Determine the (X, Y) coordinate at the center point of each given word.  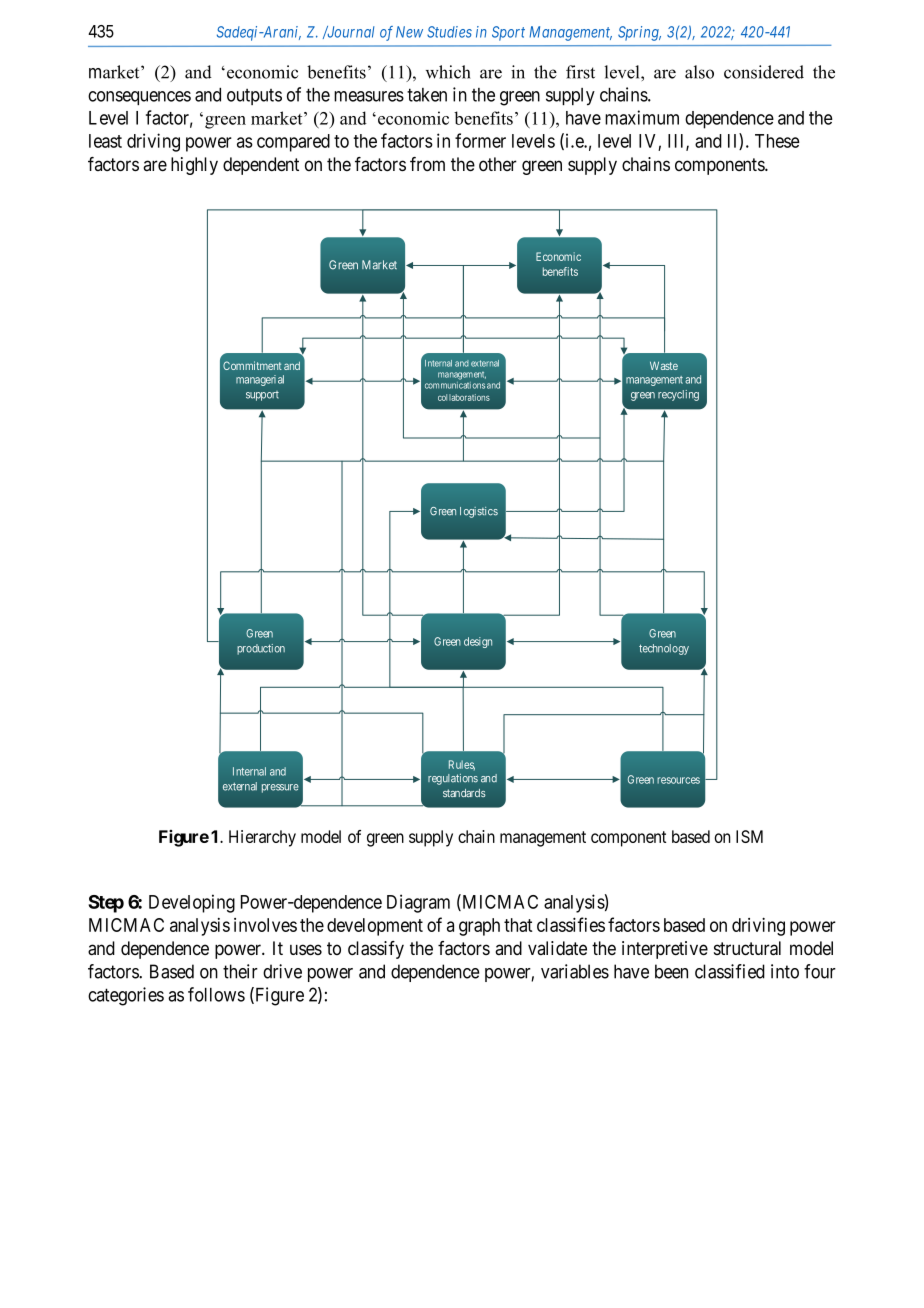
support (262, 396)
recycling (678, 395)
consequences (139, 98)
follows (216, 994)
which (448, 72)
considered (764, 72)
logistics (479, 512)
